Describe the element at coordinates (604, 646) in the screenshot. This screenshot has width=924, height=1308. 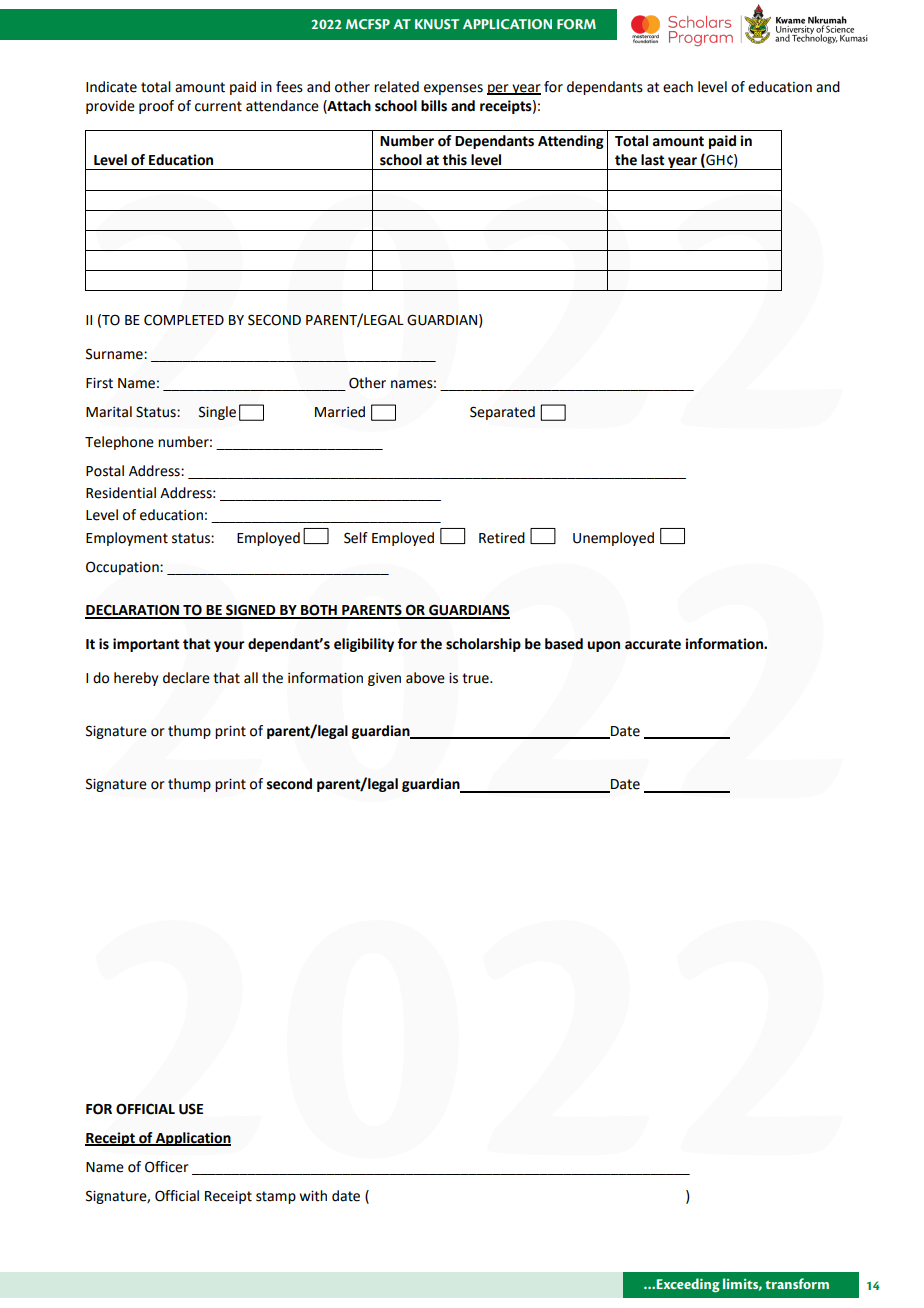
I see `upon` at that location.
